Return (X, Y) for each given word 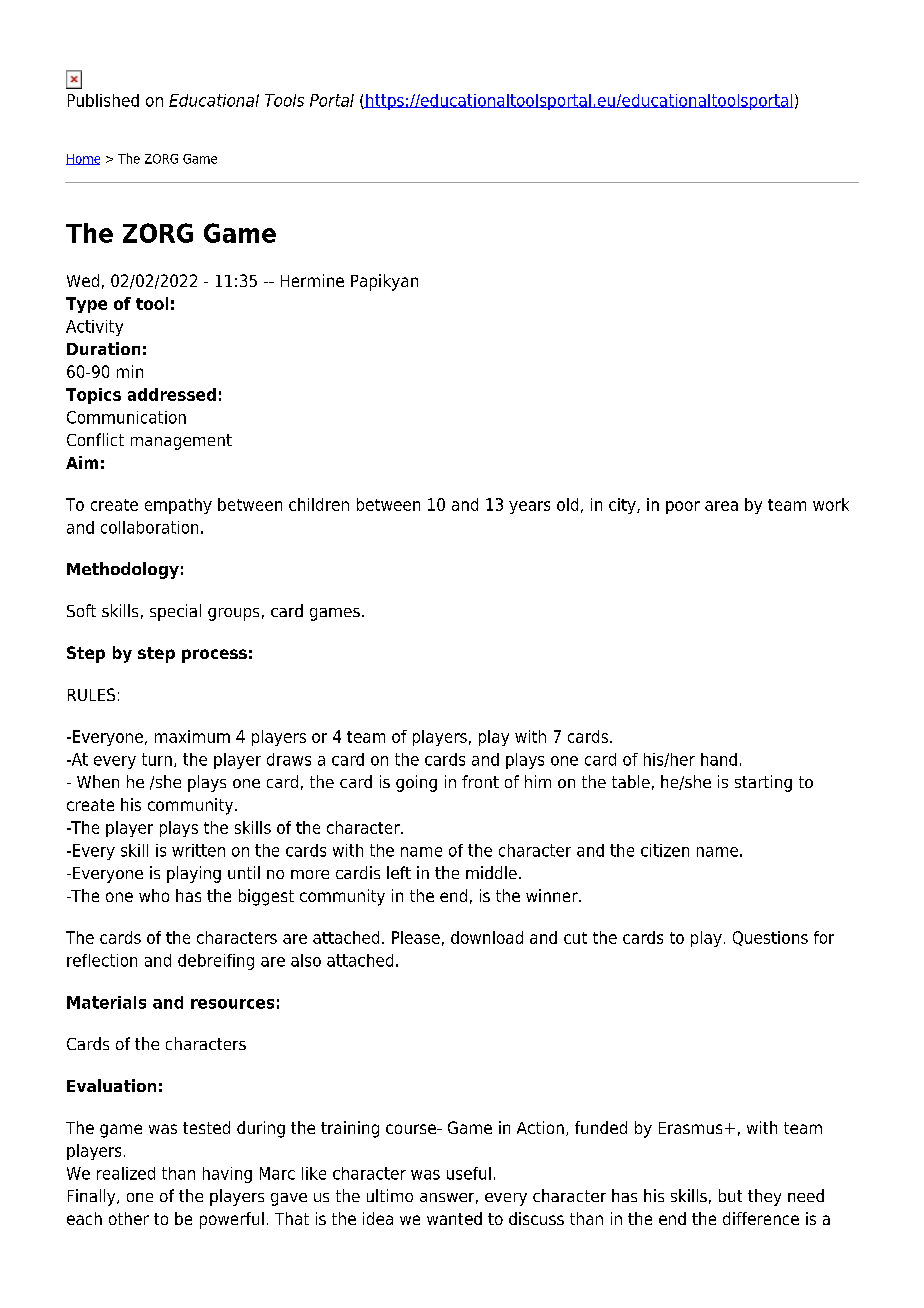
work (831, 504)
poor (683, 507)
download (487, 937)
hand (719, 759)
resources (232, 1004)
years (529, 507)
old (567, 504)
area (721, 506)
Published (103, 100)
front (480, 781)
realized (126, 1173)
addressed (172, 394)
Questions (770, 938)
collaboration (149, 527)
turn (157, 759)
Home (83, 159)
